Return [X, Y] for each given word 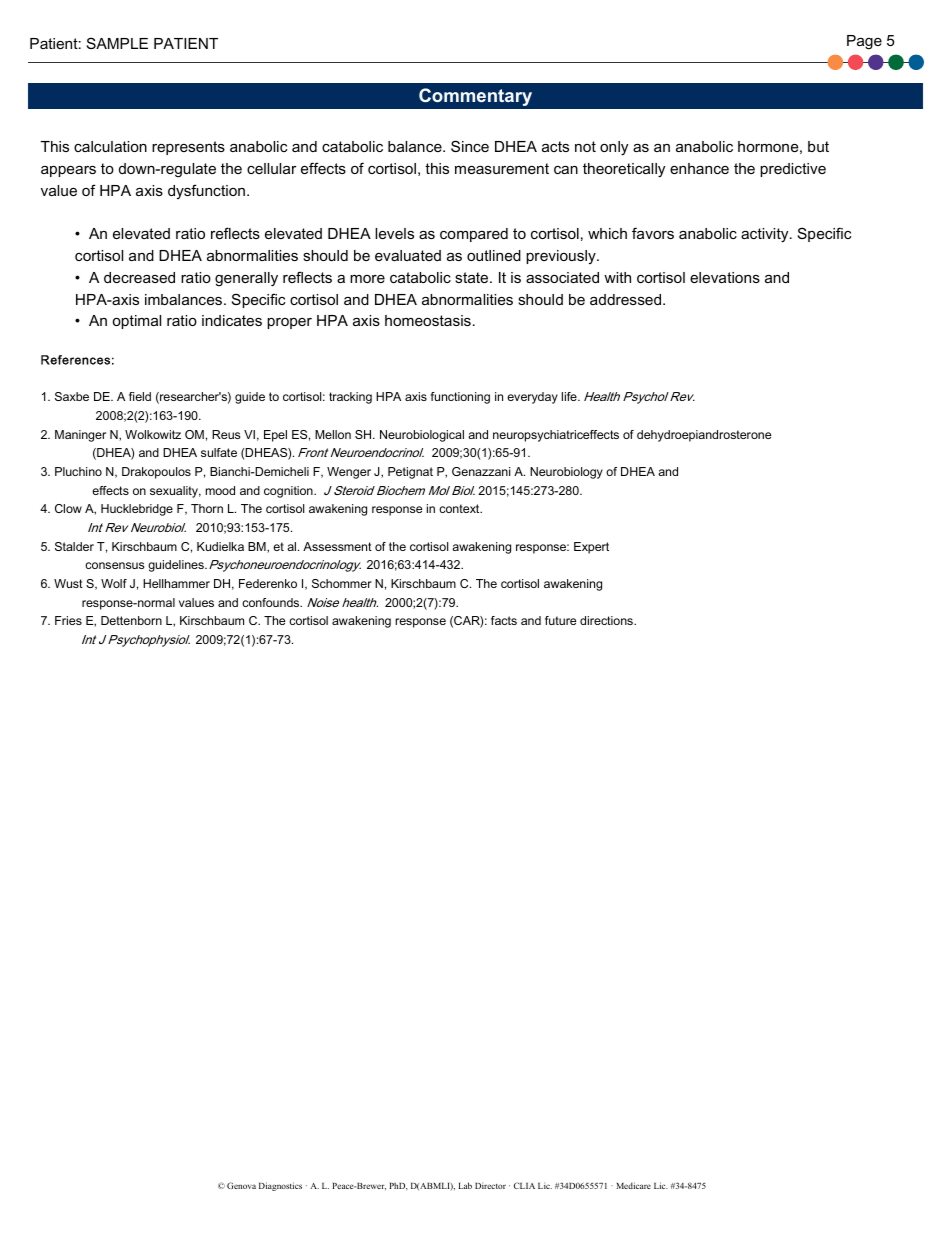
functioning [460, 398]
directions [607, 620]
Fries [68, 620]
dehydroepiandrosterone [704, 436]
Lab [465, 1185]
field [140, 396]
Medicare [633, 1185]
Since [470, 146]
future [560, 620]
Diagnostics [280, 1186]
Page [864, 42]
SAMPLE [117, 43]
